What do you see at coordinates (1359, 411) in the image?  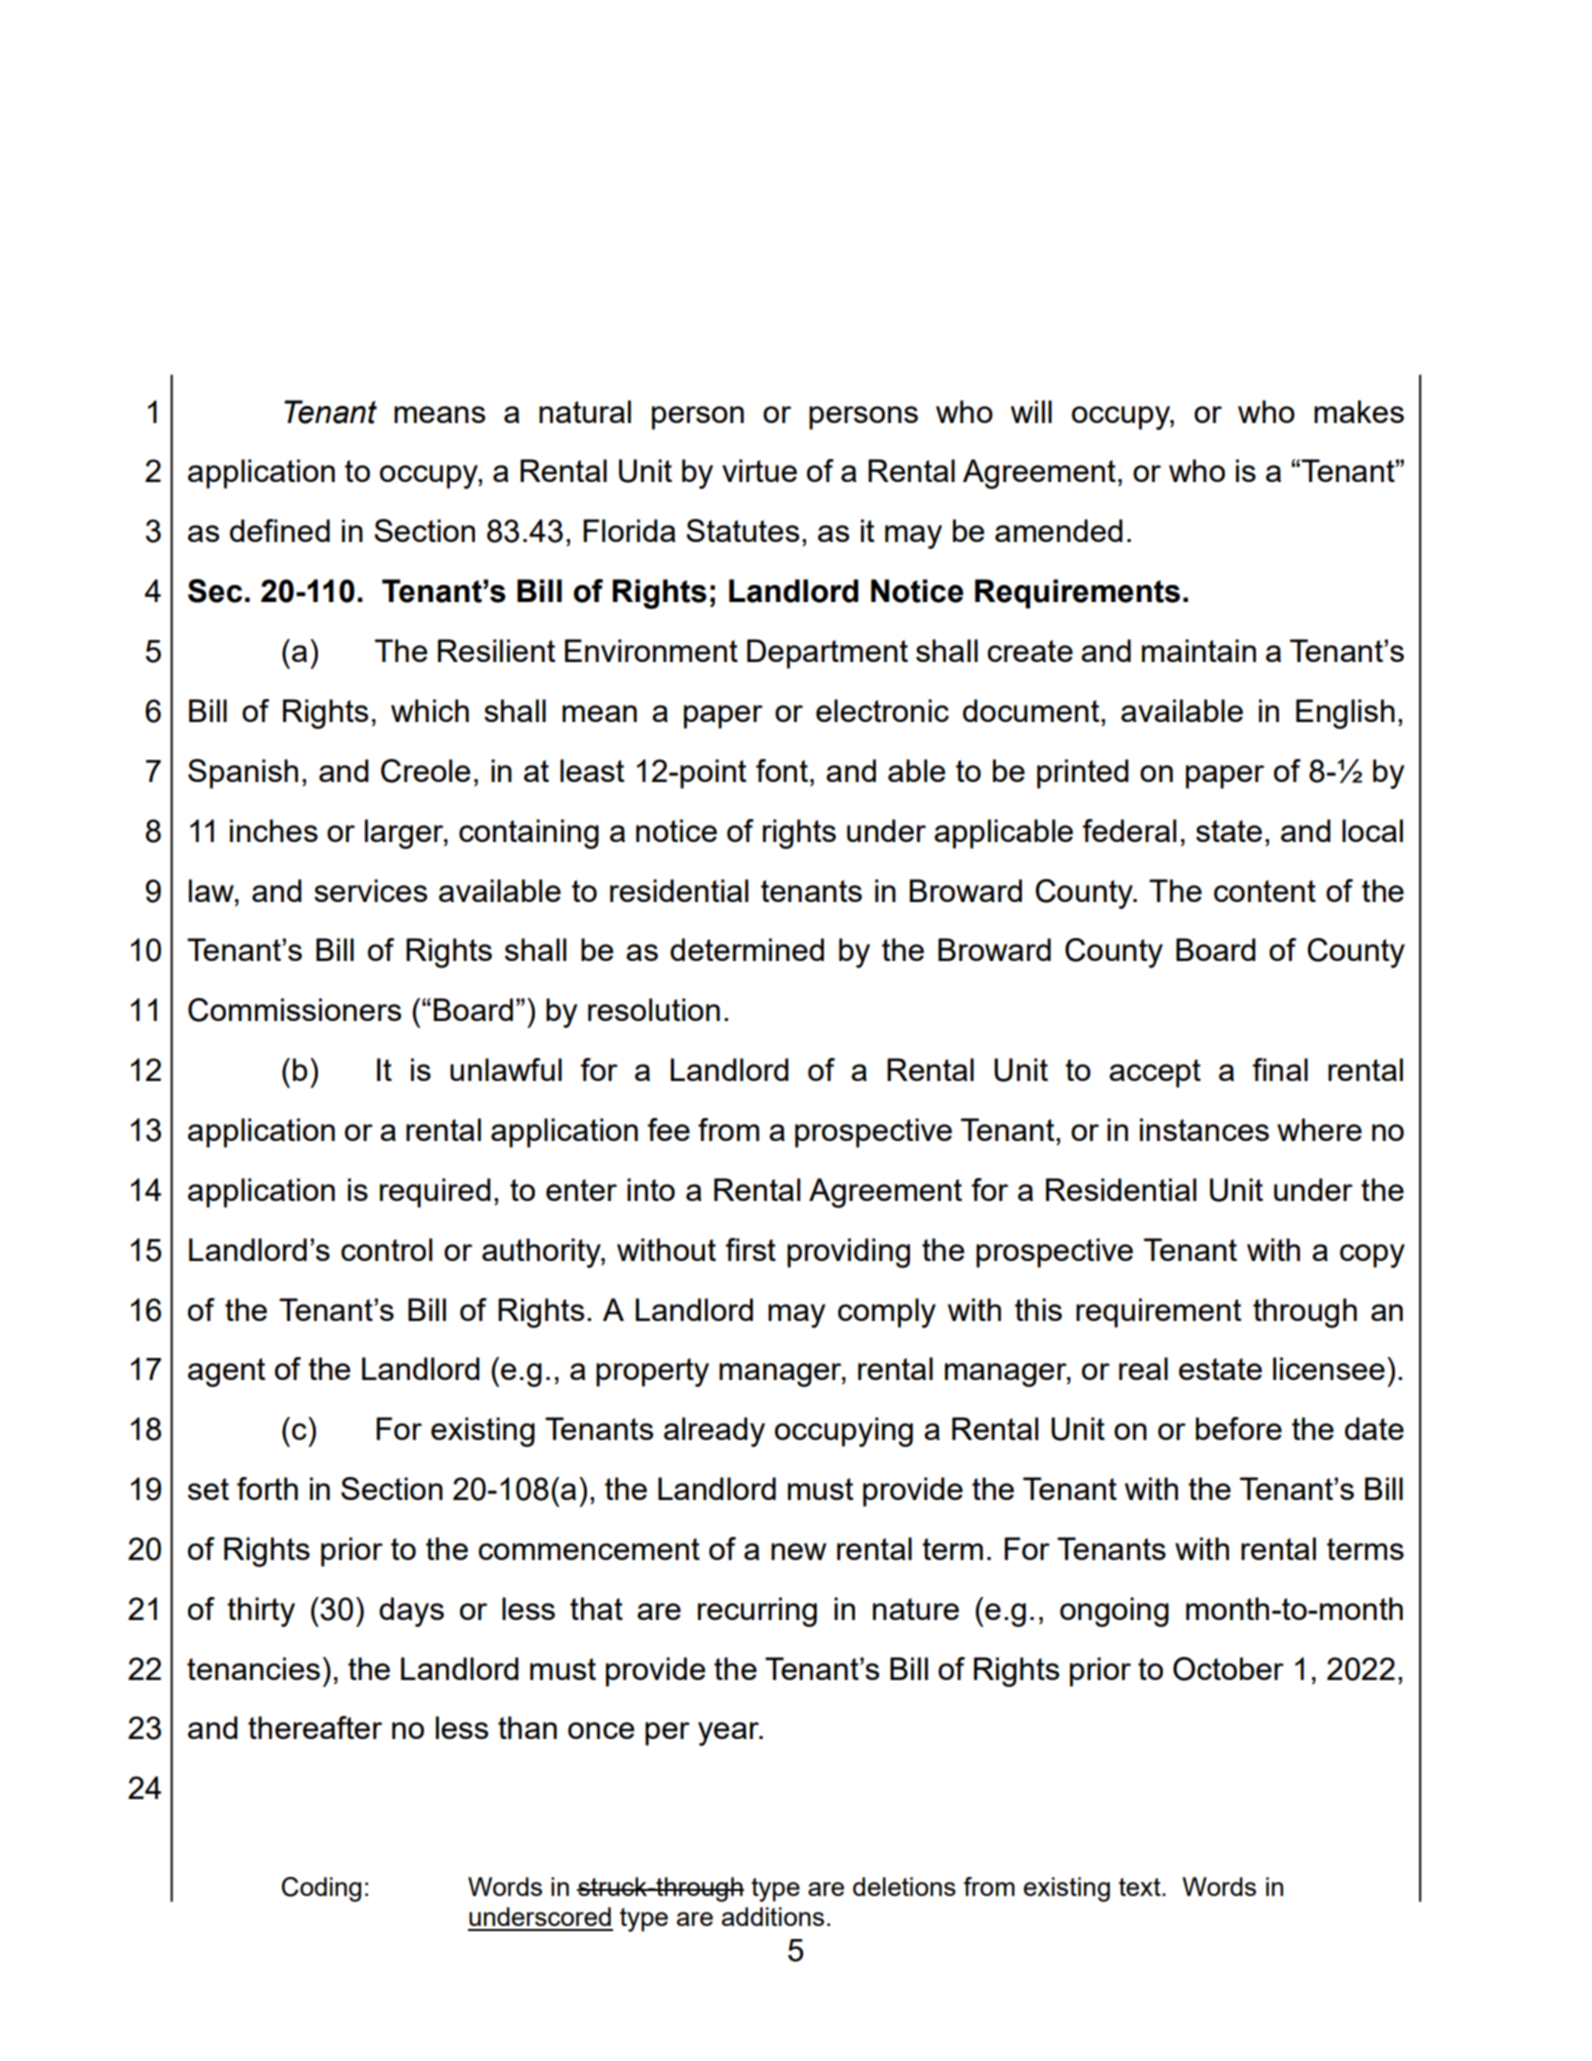 I see `makes` at bounding box center [1359, 411].
